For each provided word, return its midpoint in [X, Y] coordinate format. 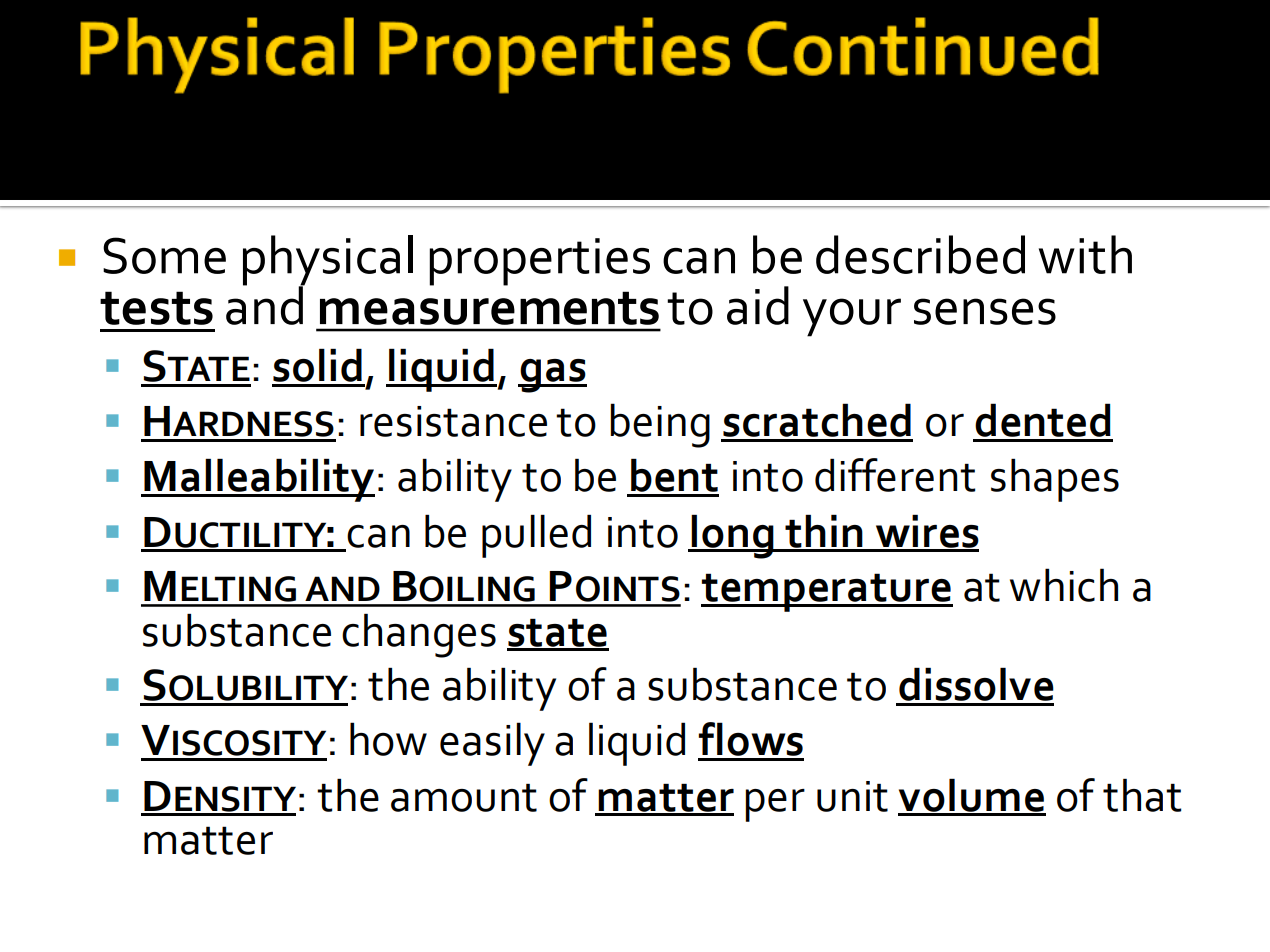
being [660, 425]
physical [328, 261]
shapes [1055, 480]
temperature [827, 592]
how [388, 739]
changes [419, 636]
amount [464, 798]
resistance [453, 421]
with [1085, 254]
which [1064, 585]
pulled [536, 536]
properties [540, 262]
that [1142, 795]
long [733, 537]
